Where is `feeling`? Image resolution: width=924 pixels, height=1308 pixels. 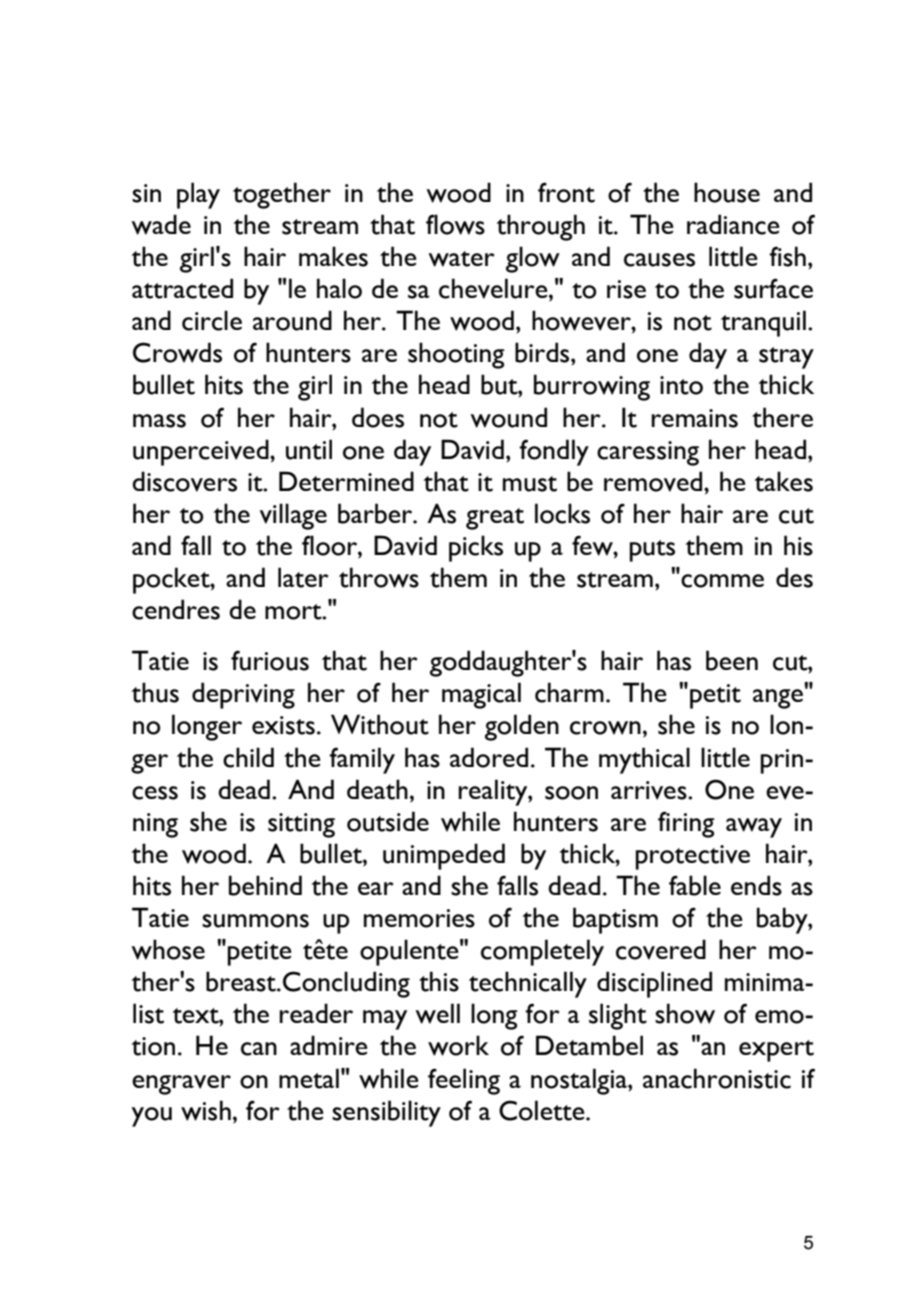 feeling is located at coordinates (464, 1081).
